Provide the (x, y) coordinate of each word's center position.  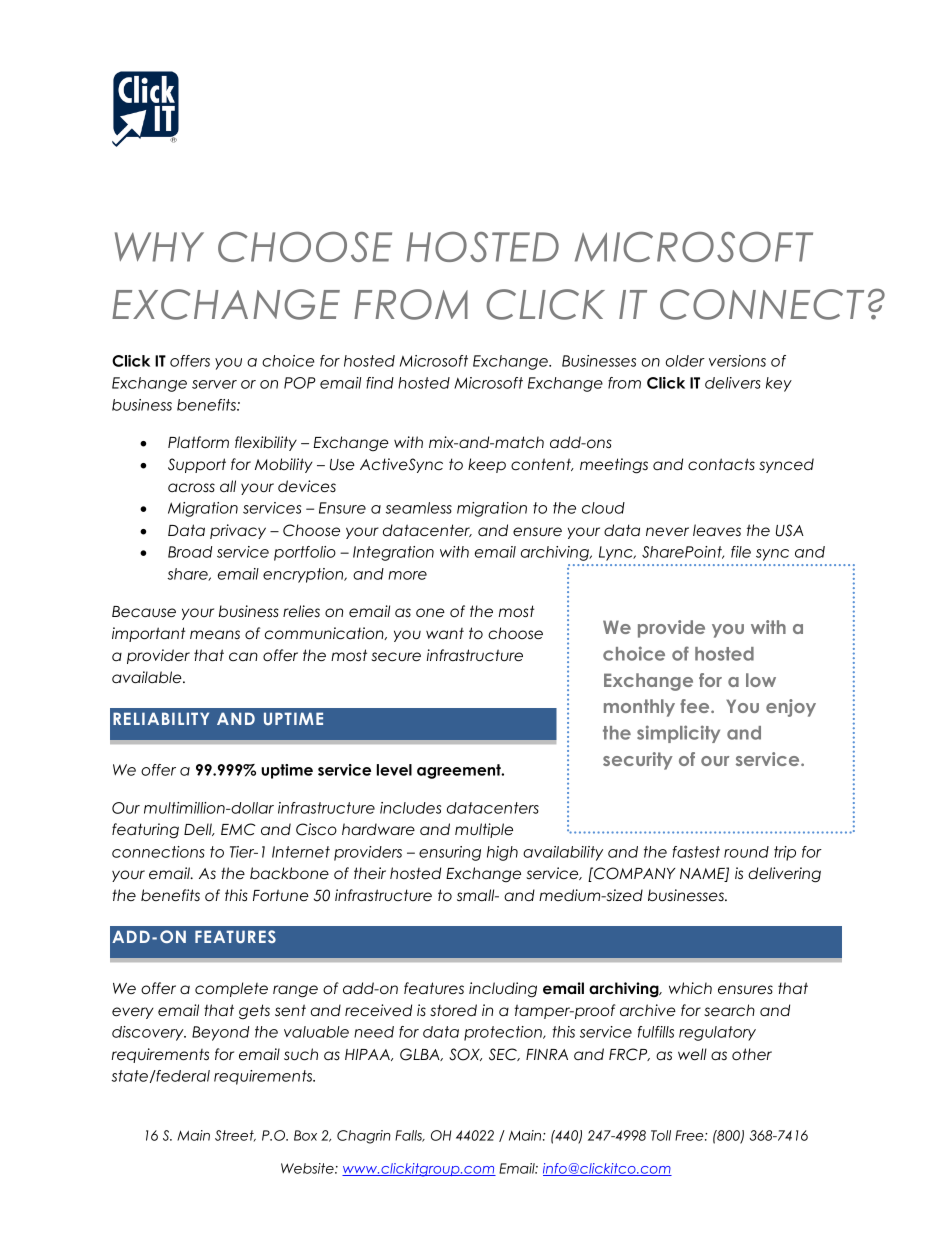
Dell (199, 829)
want (445, 633)
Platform (198, 442)
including (503, 990)
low (761, 680)
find (380, 383)
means (215, 634)
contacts (721, 464)
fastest (696, 852)
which (690, 988)
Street (235, 1136)
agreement (460, 771)
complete (231, 989)
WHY (159, 247)
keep (487, 465)
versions (737, 361)
